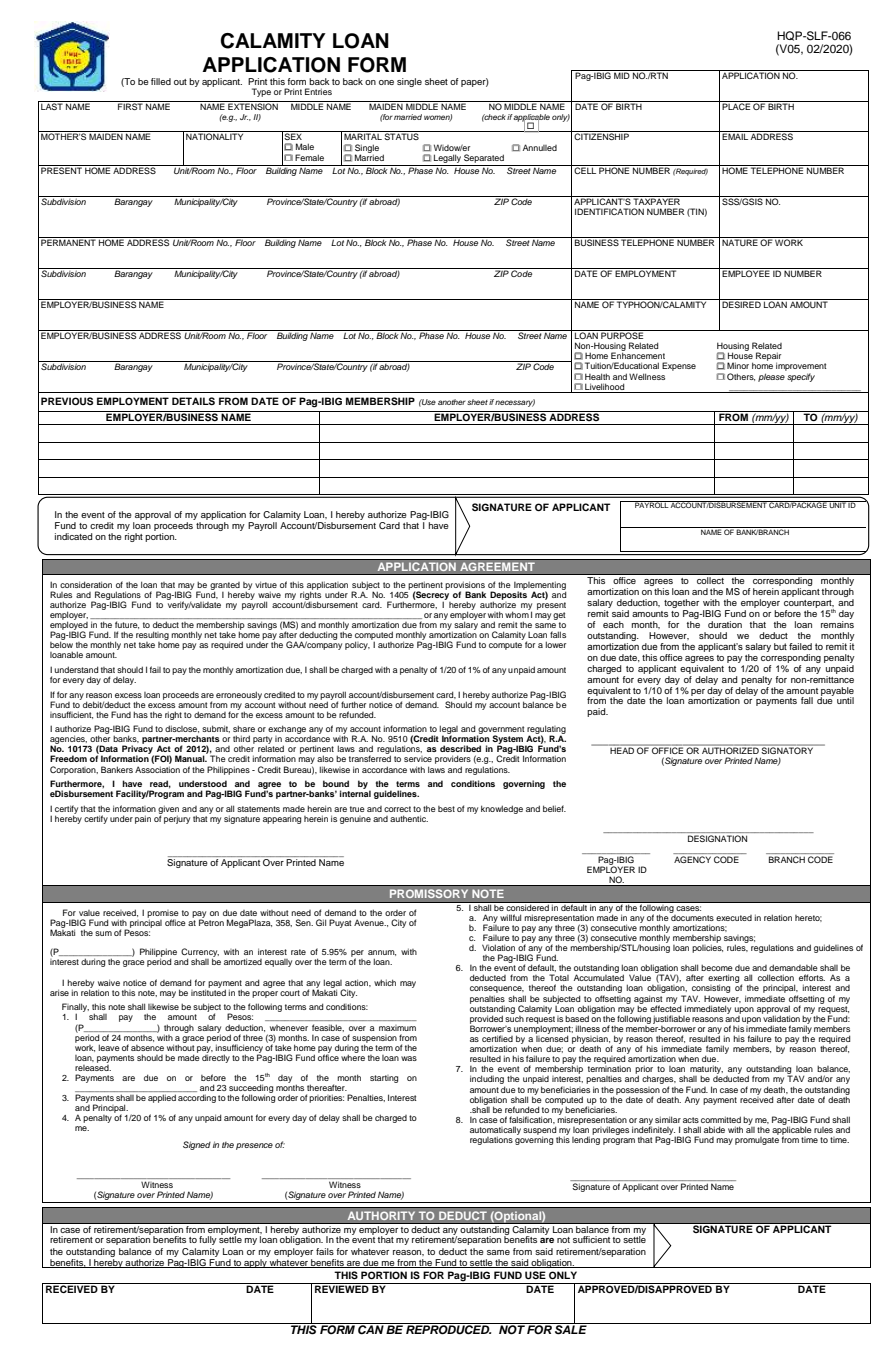  Describe the element at coordinates (208, 991) in the image. I see `instituted` at that location.
